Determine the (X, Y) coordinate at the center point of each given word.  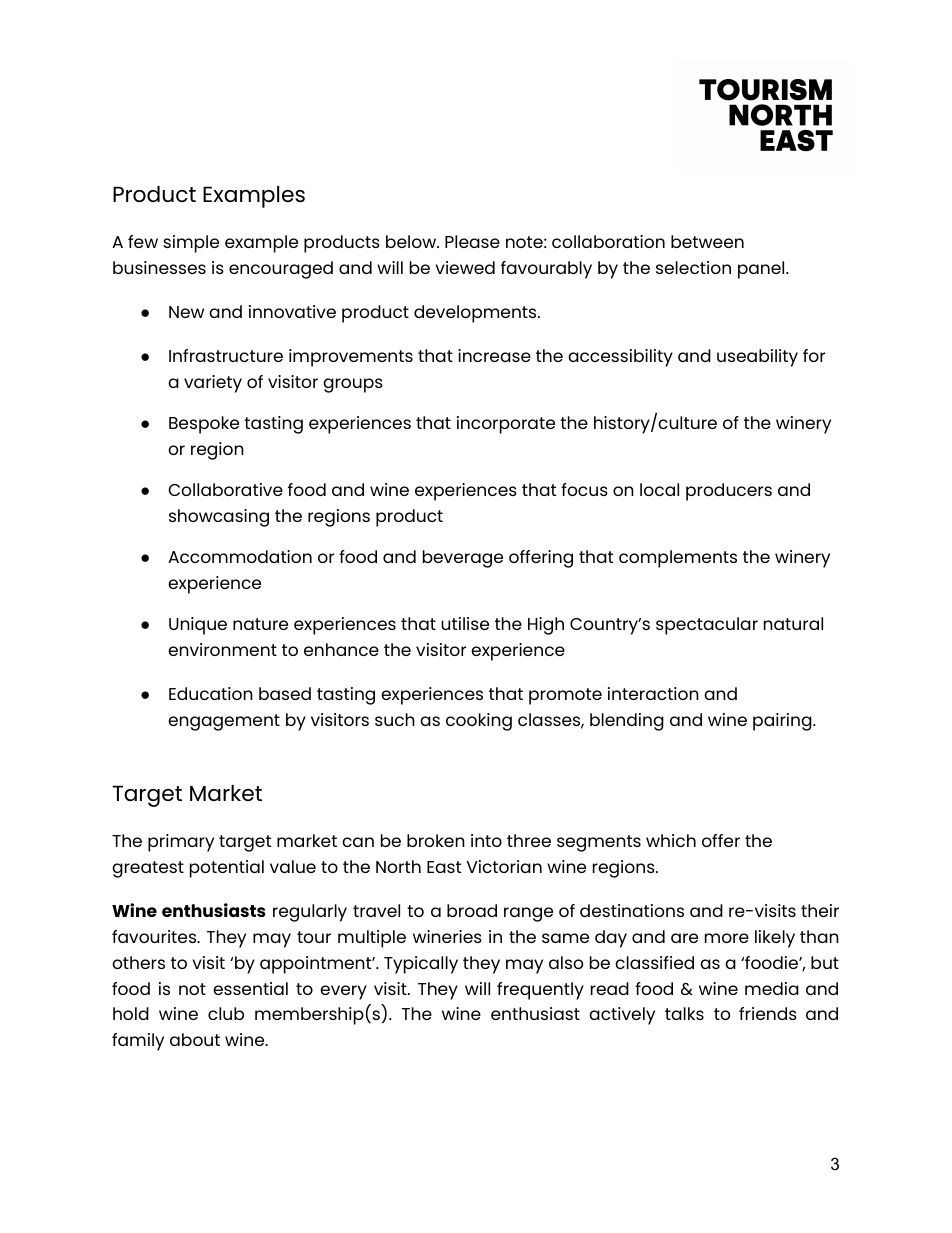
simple (191, 244)
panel (762, 270)
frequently (540, 991)
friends (768, 1013)
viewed (465, 267)
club (226, 1013)
